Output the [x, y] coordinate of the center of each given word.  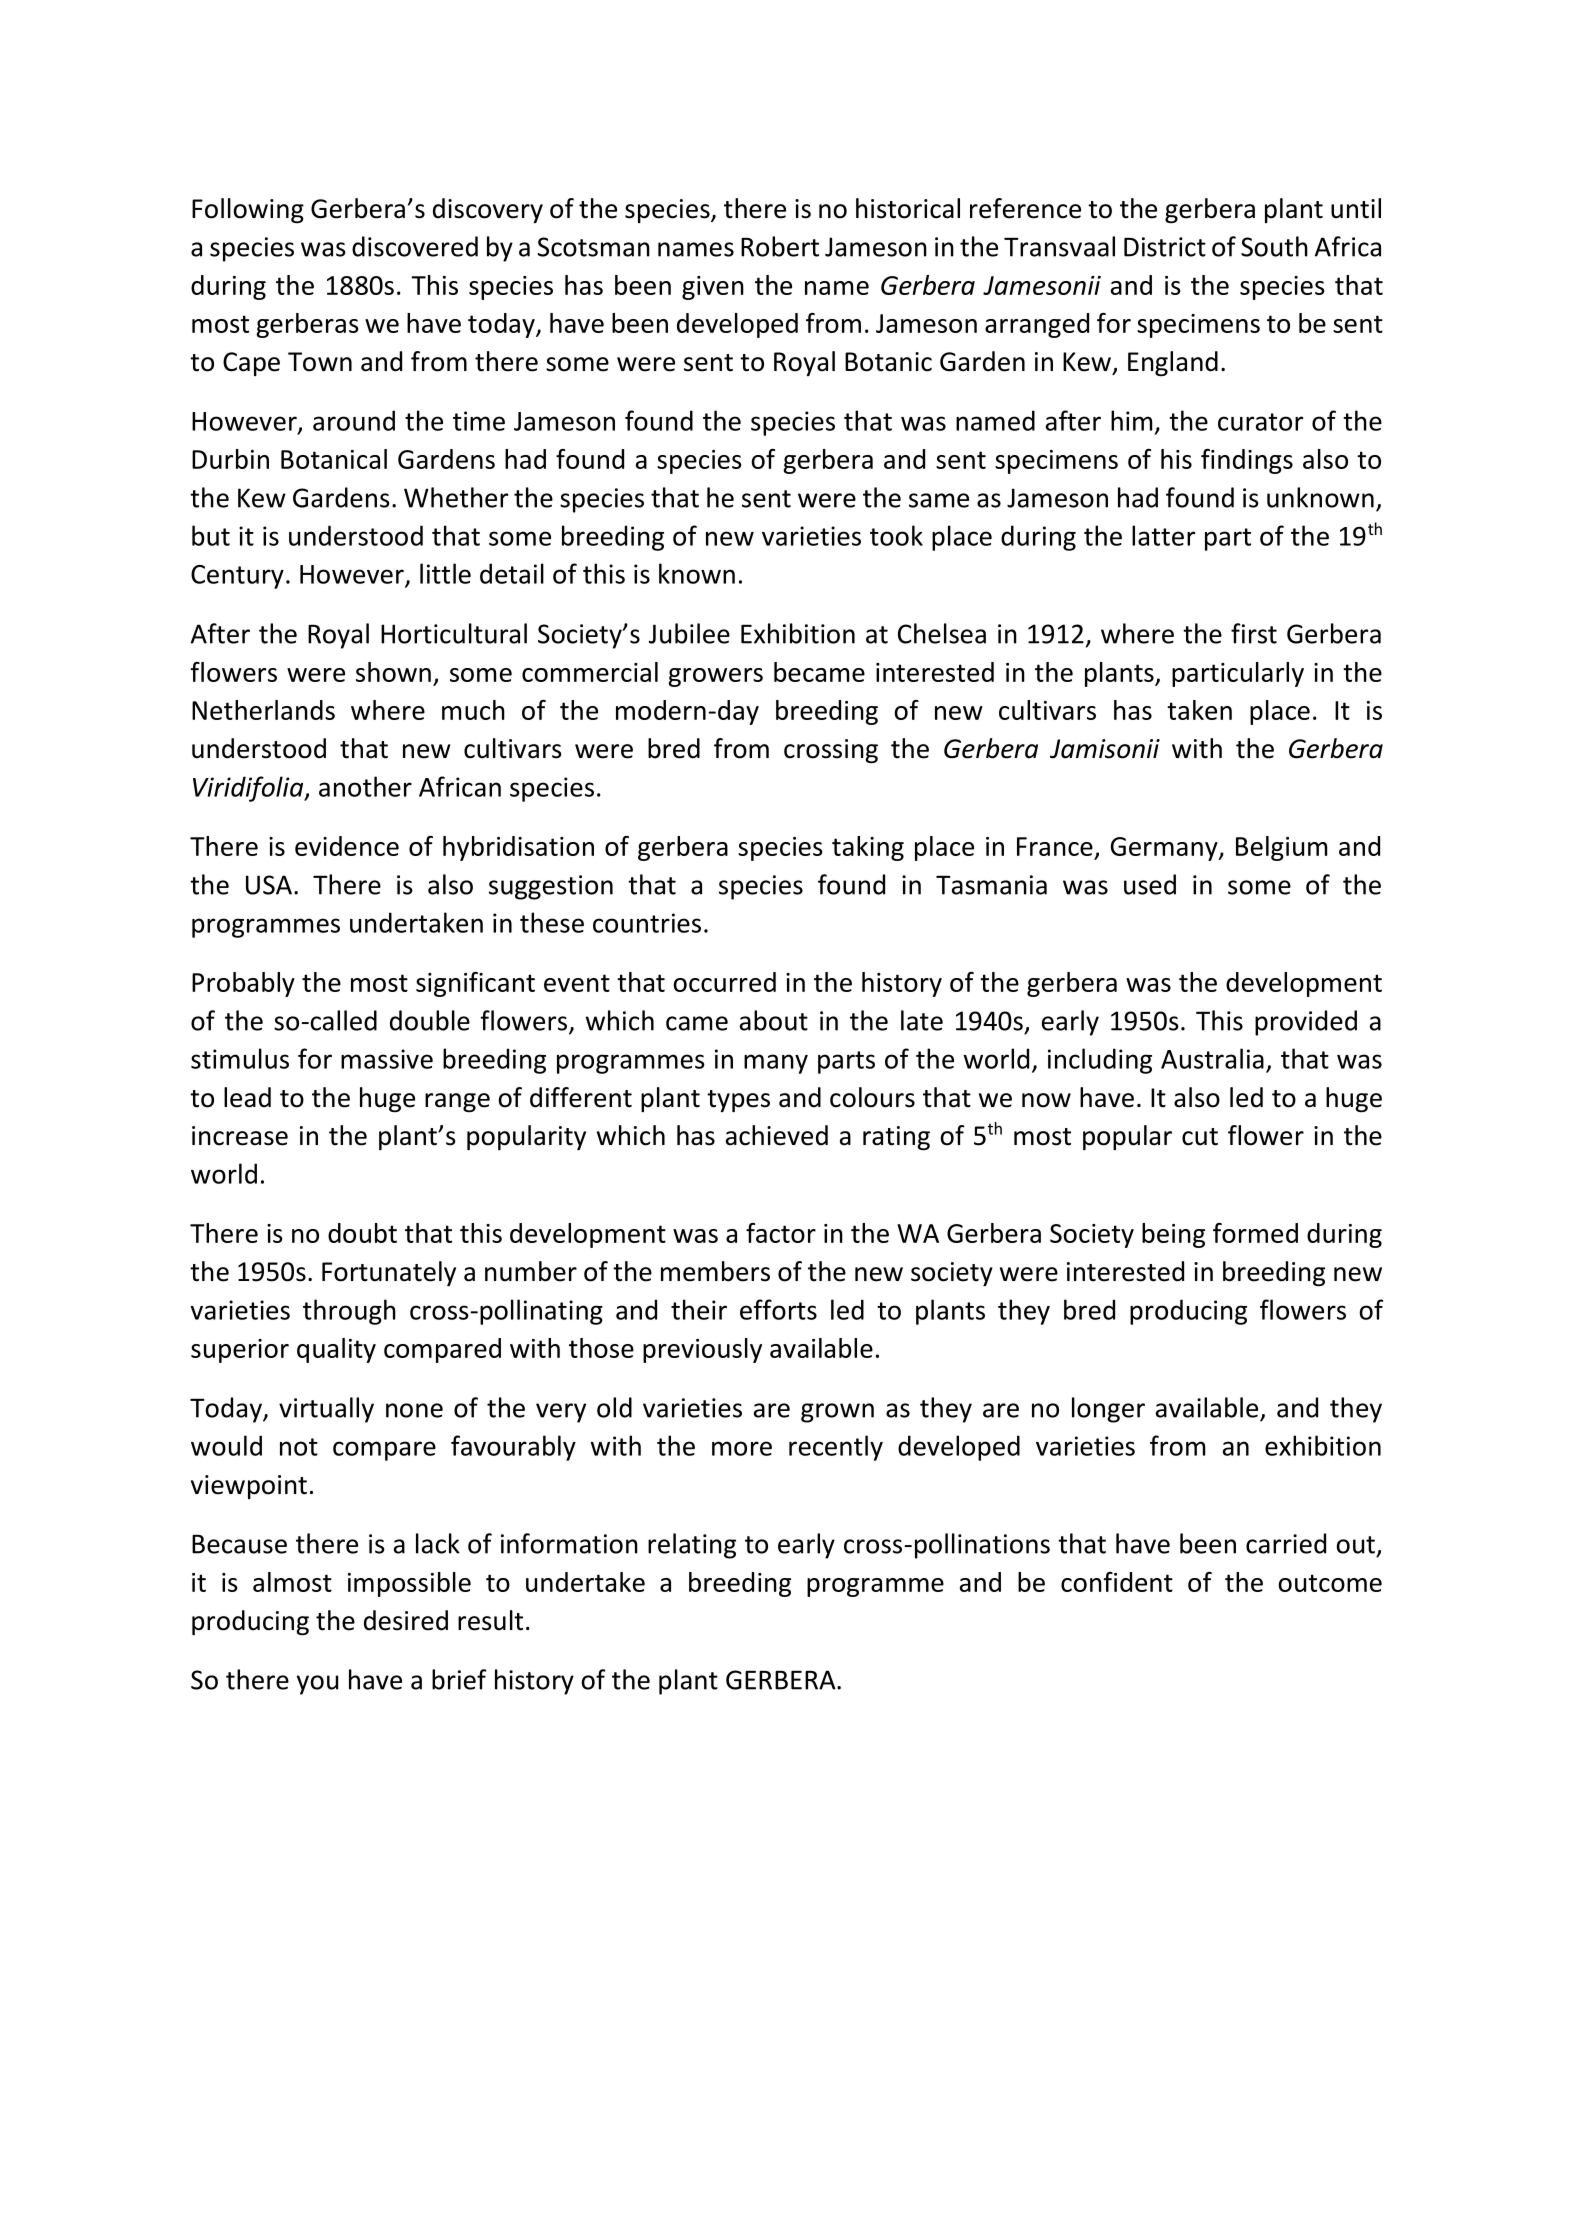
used [1150, 884]
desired [406, 1620]
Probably [243, 984]
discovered [415, 246]
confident [1117, 1582]
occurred [724, 982]
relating [692, 1546]
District [1165, 247]
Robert [780, 246]
